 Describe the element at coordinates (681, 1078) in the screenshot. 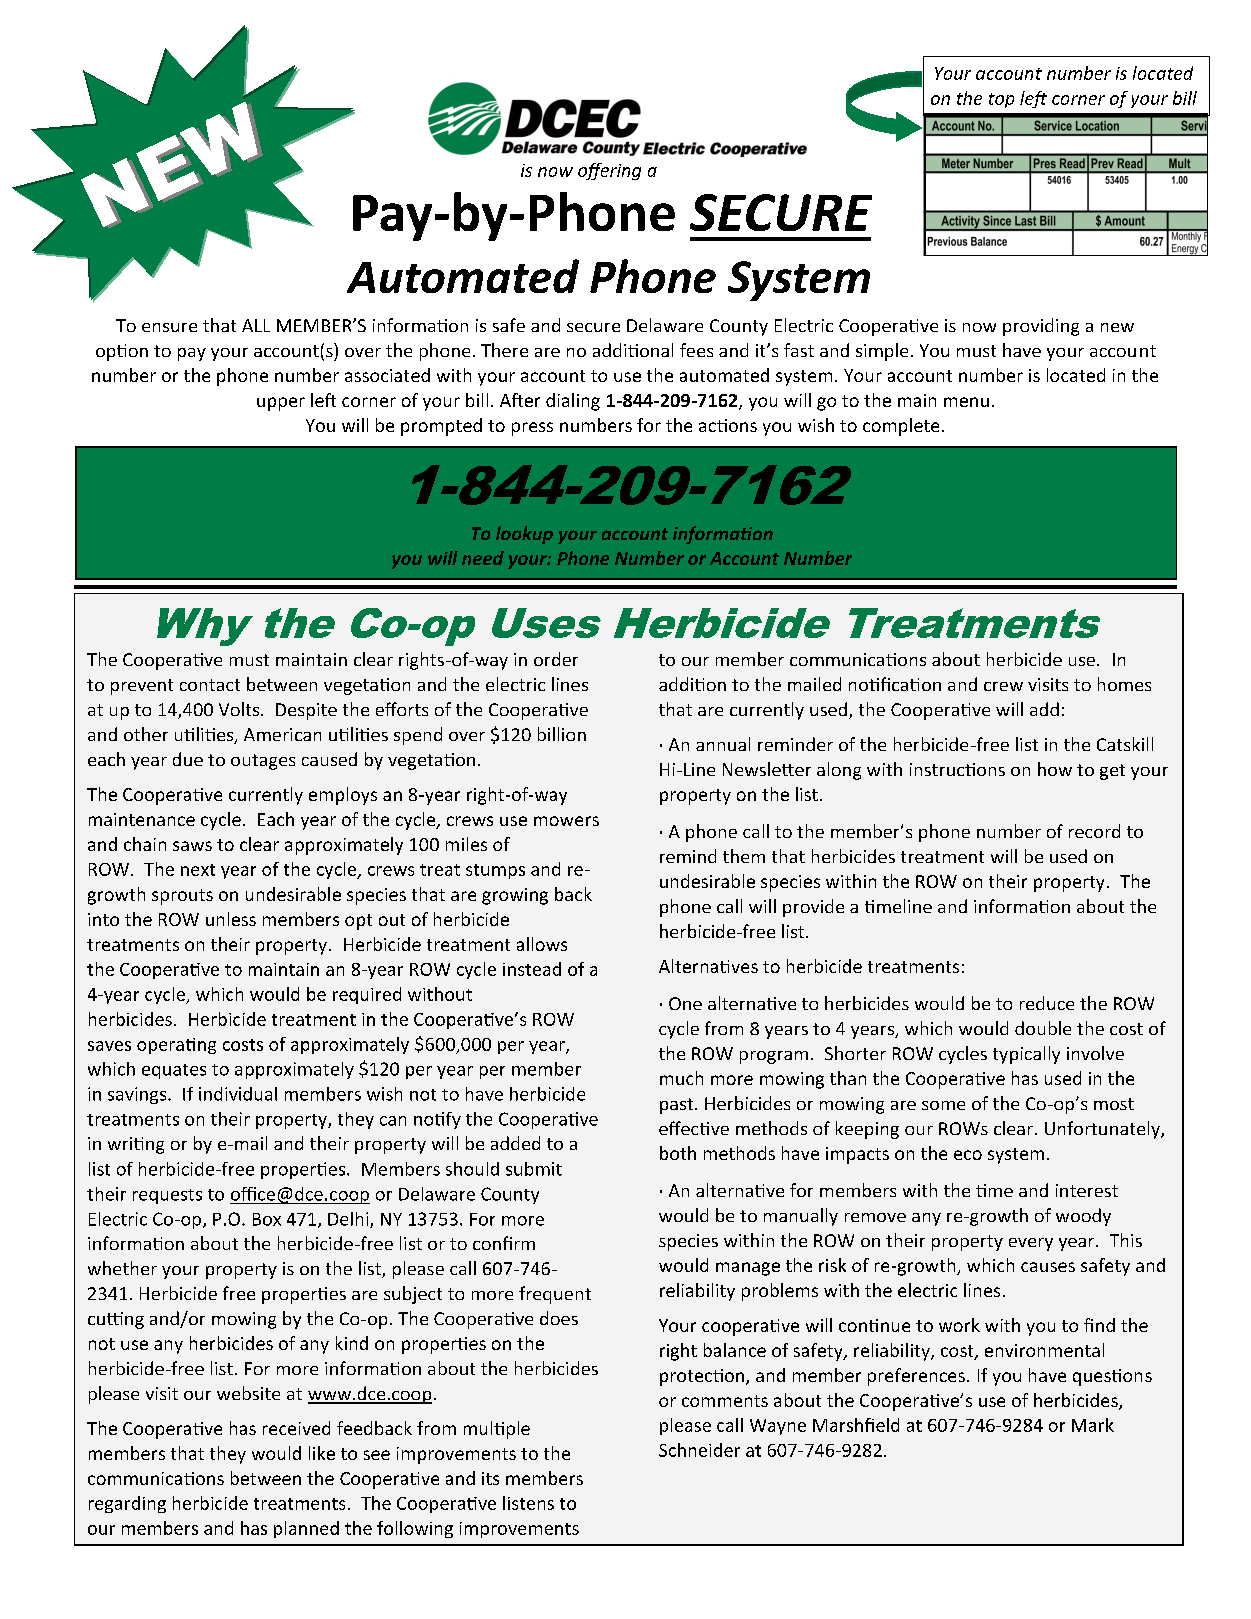

I see `much` at that location.
